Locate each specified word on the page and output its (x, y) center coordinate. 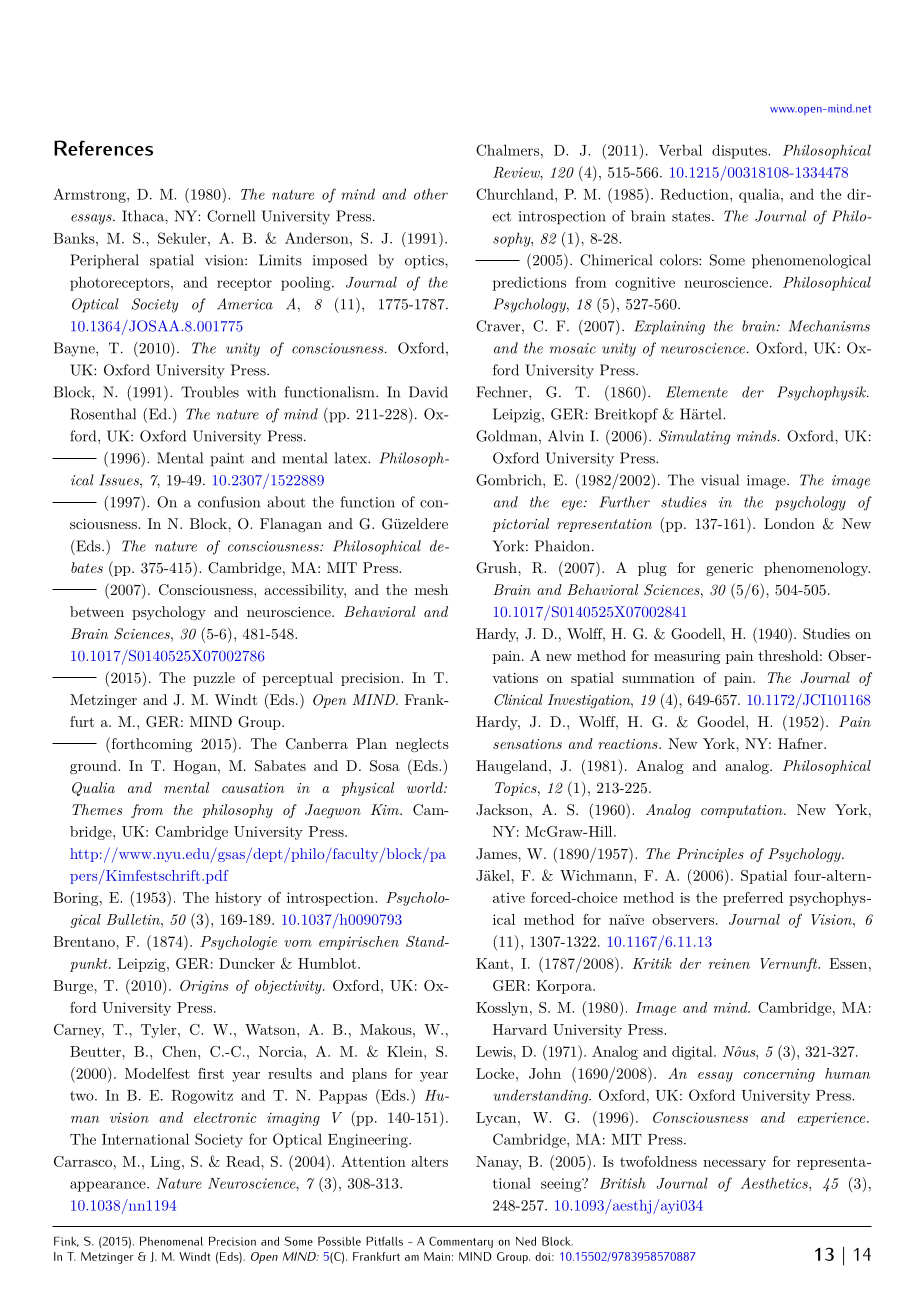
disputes (740, 151)
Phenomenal (171, 1241)
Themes (97, 809)
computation (743, 811)
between (97, 611)
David (428, 392)
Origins (204, 987)
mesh (431, 589)
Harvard (520, 1029)
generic (729, 569)
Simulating (695, 437)
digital (693, 1053)
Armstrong (90, 195)
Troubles (210, 392)
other (431, 194)
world (426, 787)
